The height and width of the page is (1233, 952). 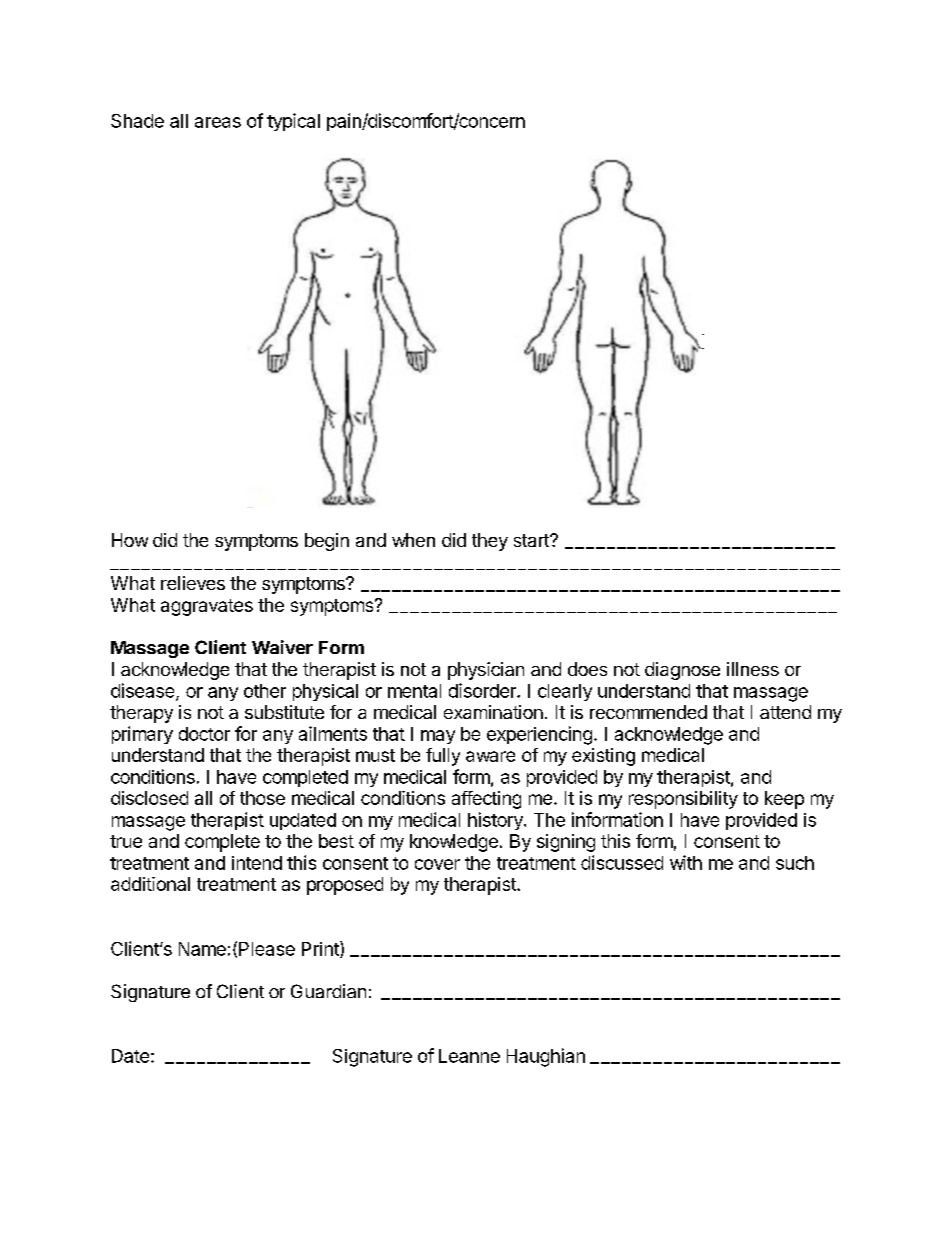 I want to click on with, so click(x=686, y=862).
